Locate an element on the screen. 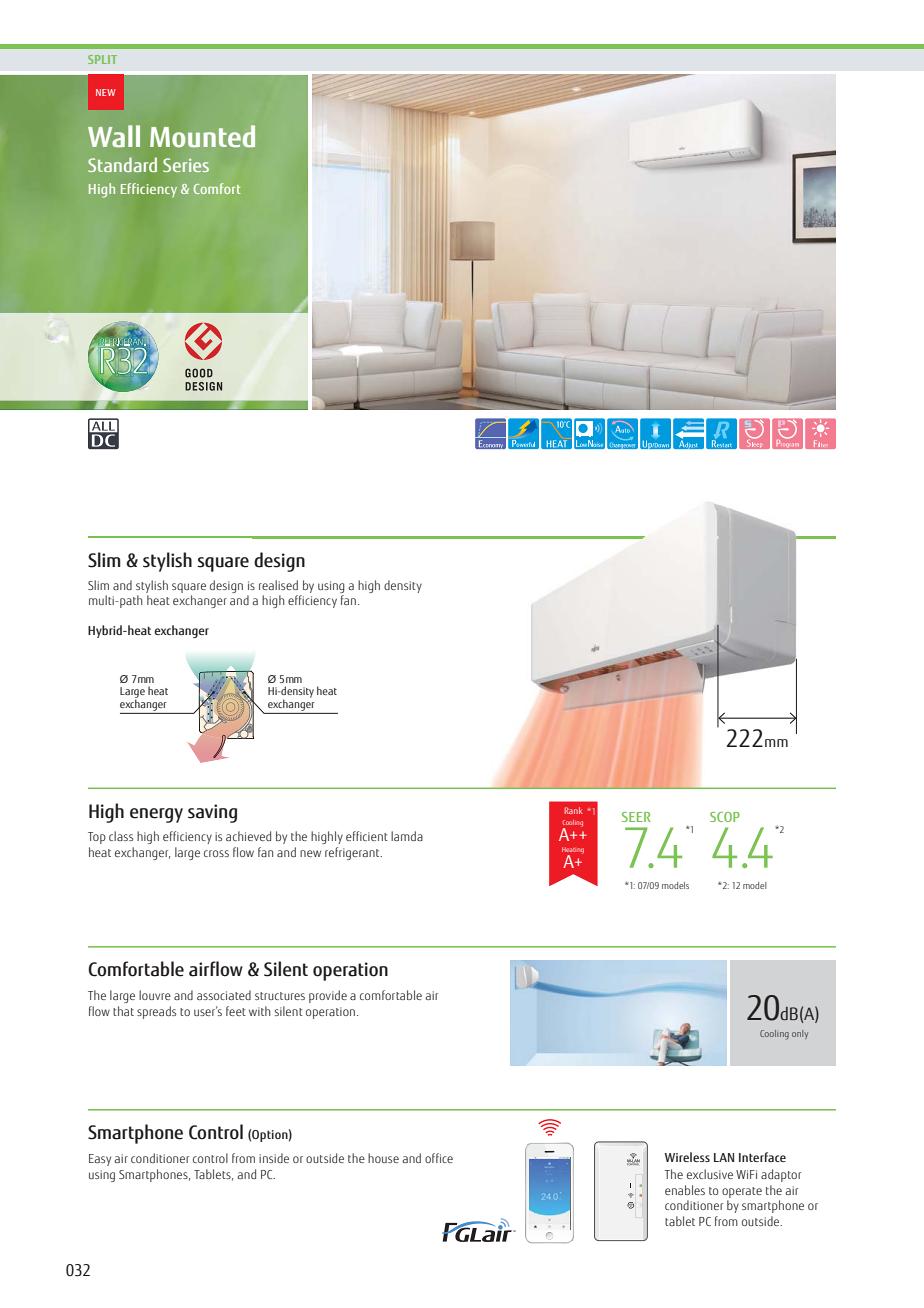 The width and height of the screenshot is (924, 1308). office is located at coordinates (439, 1158).
